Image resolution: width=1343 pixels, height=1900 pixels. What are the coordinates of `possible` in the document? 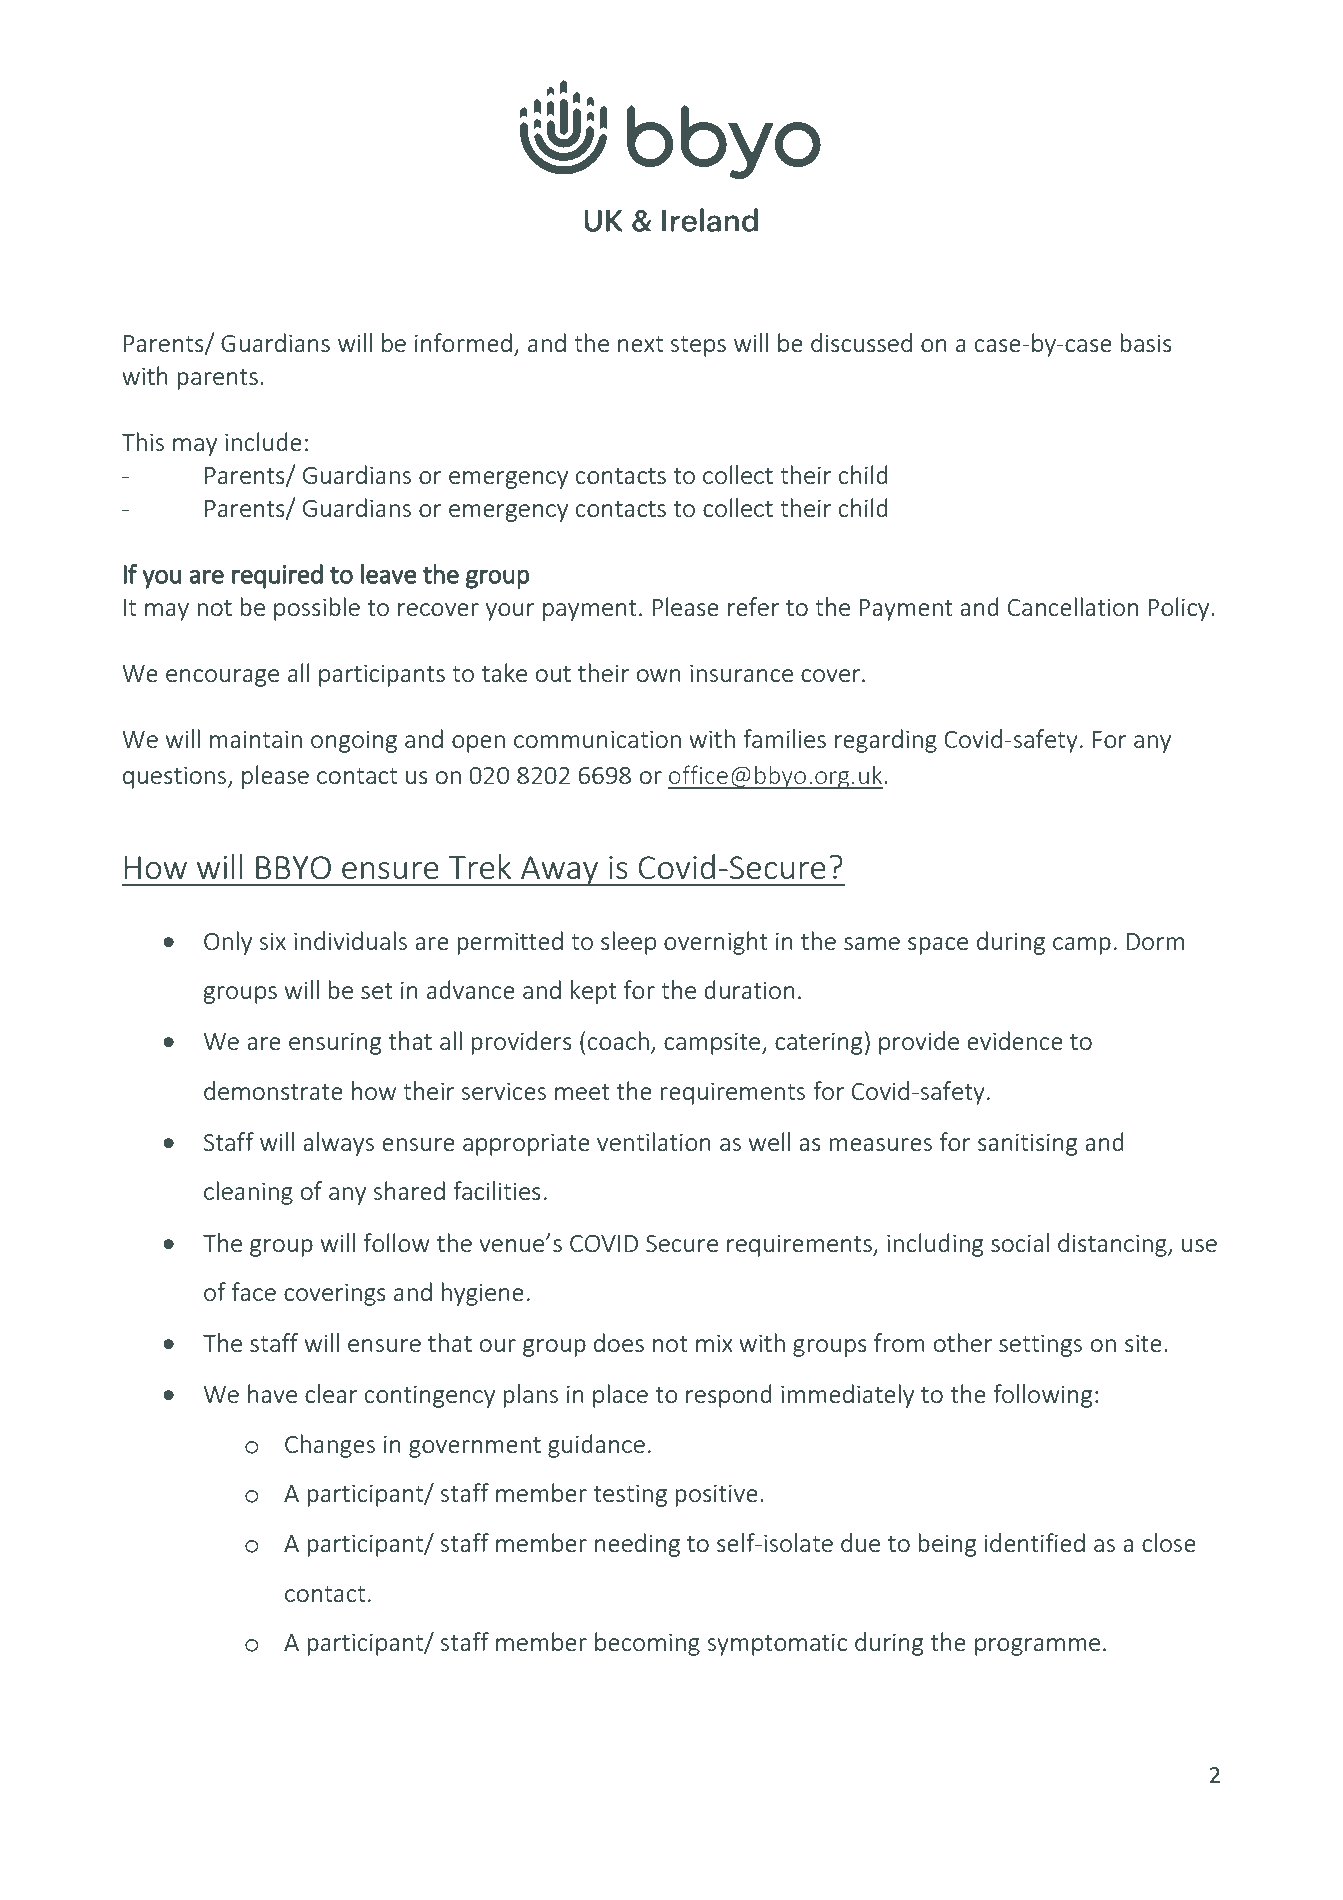 It's located at (317, 609).
